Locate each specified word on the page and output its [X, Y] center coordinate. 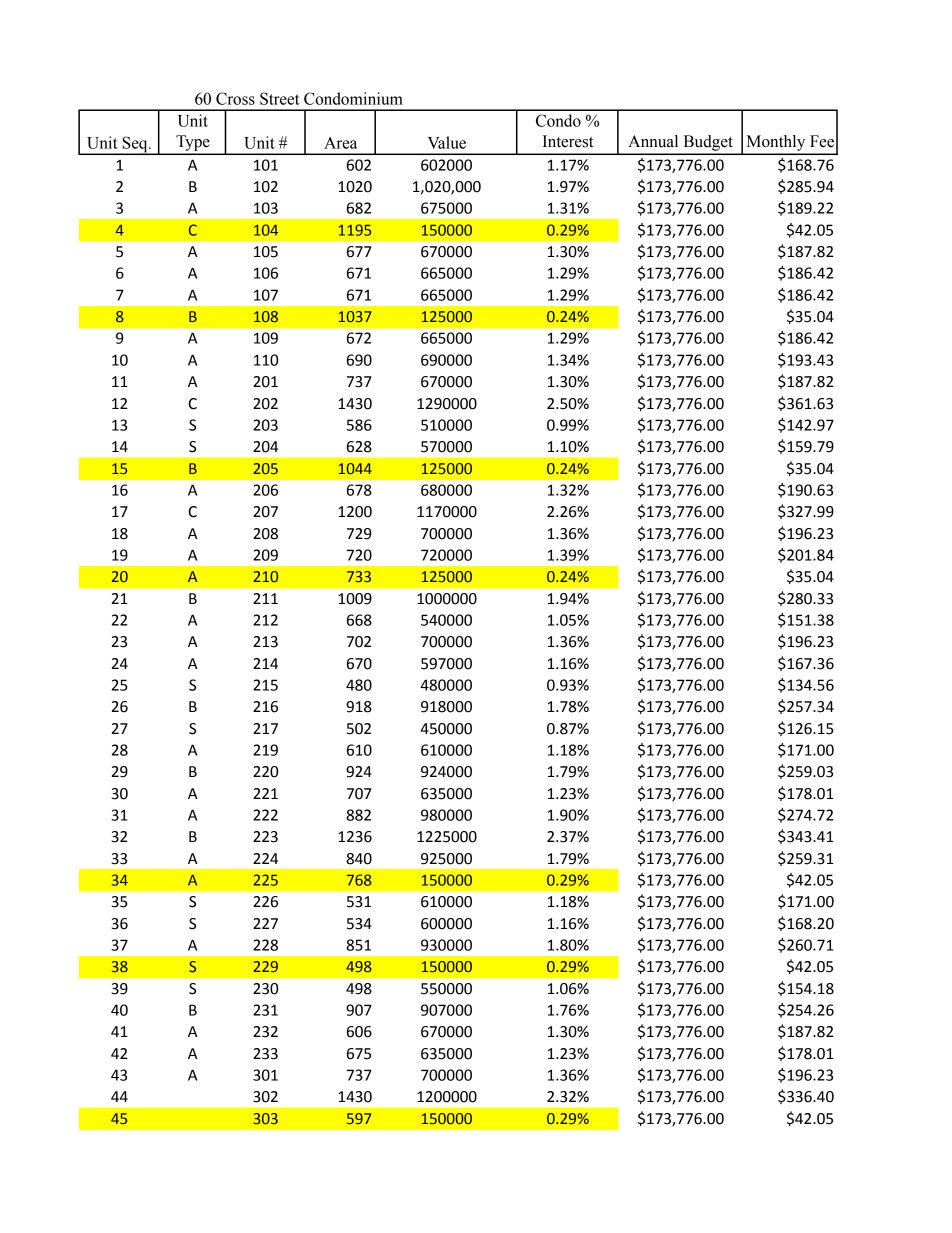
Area [340, 143]
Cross [235, 98]
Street [280, 98]
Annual [653, 141]
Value [447, 142]
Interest [568, 141]
